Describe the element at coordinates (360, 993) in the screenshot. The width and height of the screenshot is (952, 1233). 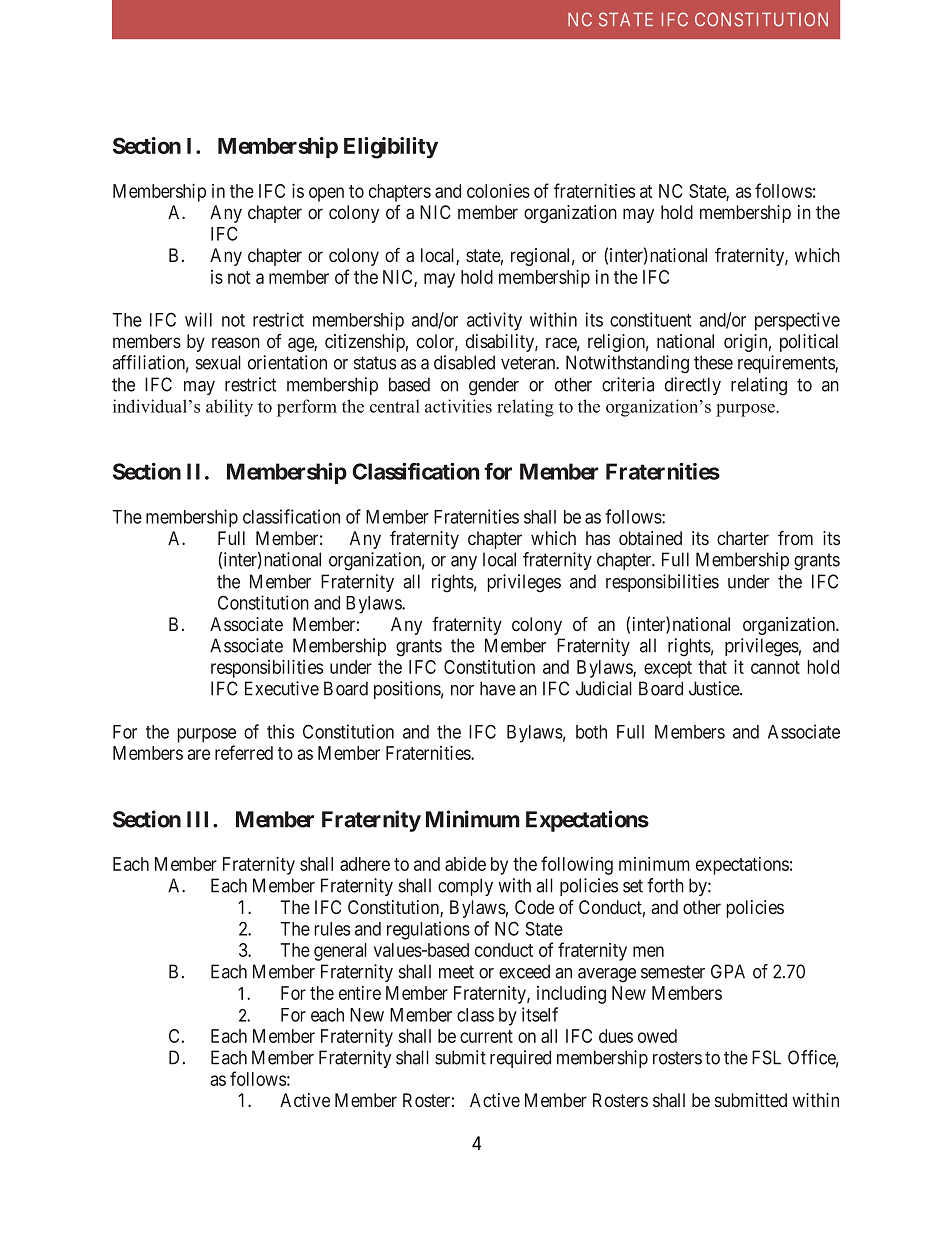
I see `entire` at that location.
